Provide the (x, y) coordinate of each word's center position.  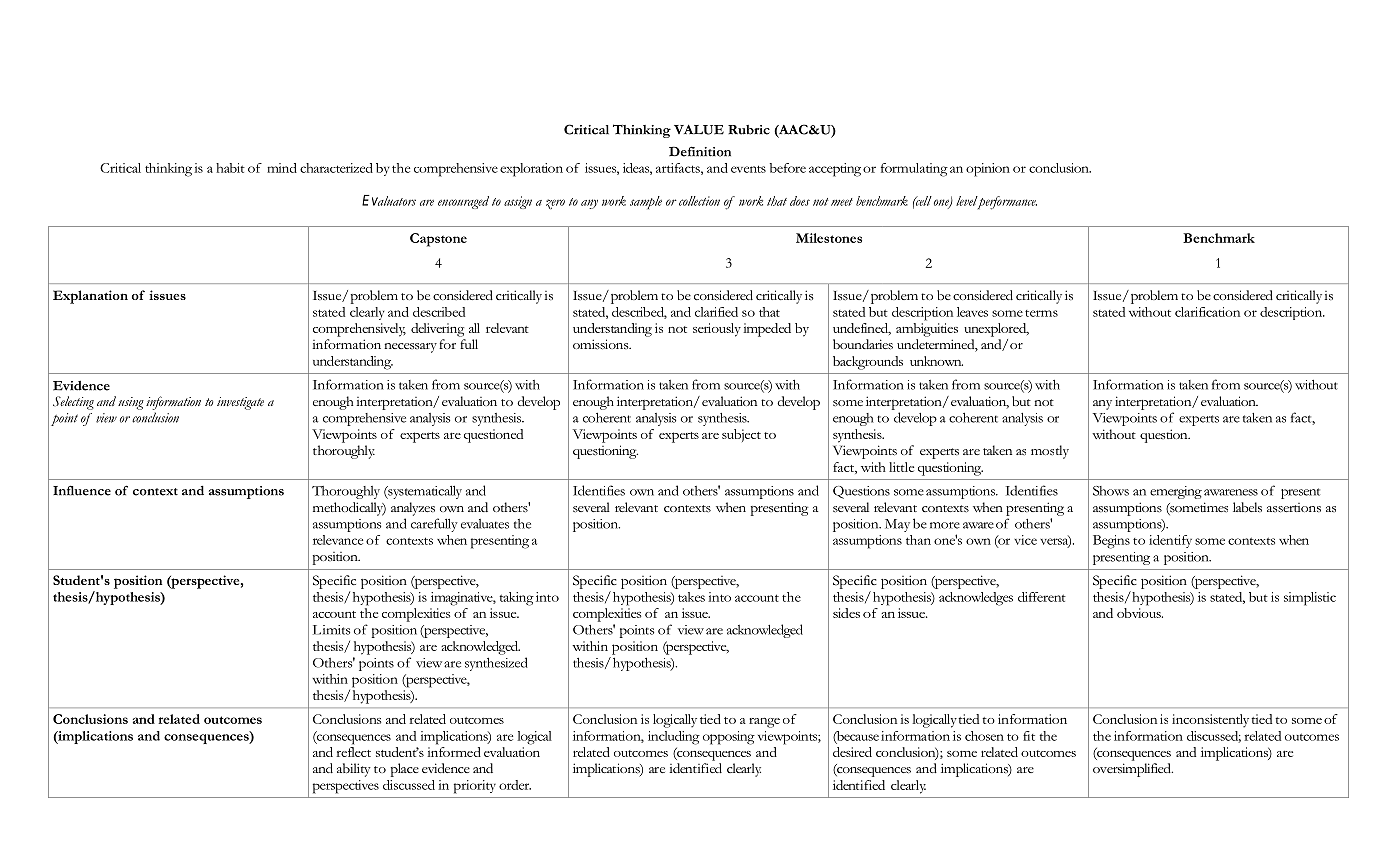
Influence (82, 490)
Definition (700, 151)
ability (354, 770)
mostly (1050, 452)
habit (230, 168)
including (674, 738)
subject (741, 435)
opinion (988, 170)
